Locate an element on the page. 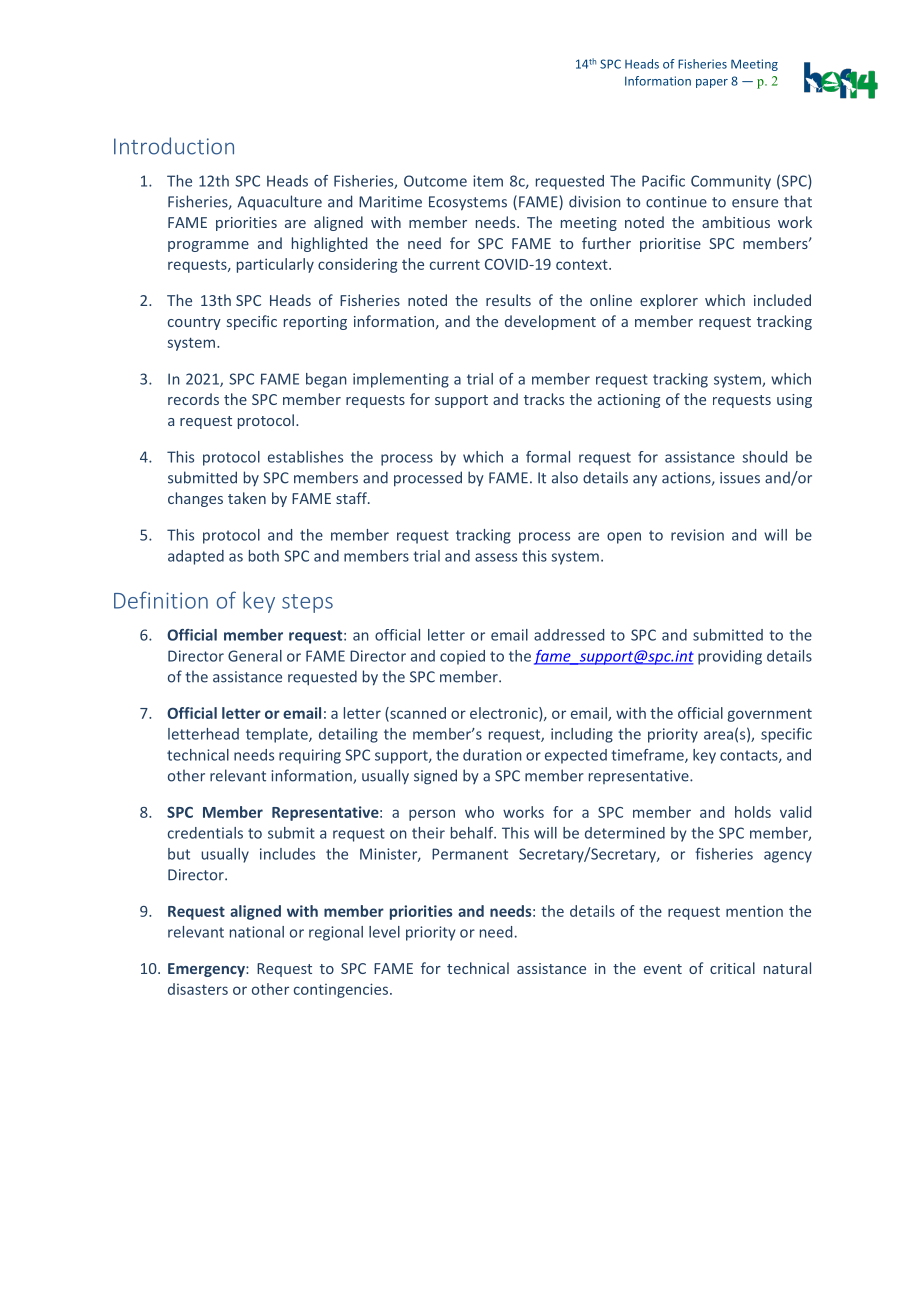  tracks is located at coordinates (544, 399).
